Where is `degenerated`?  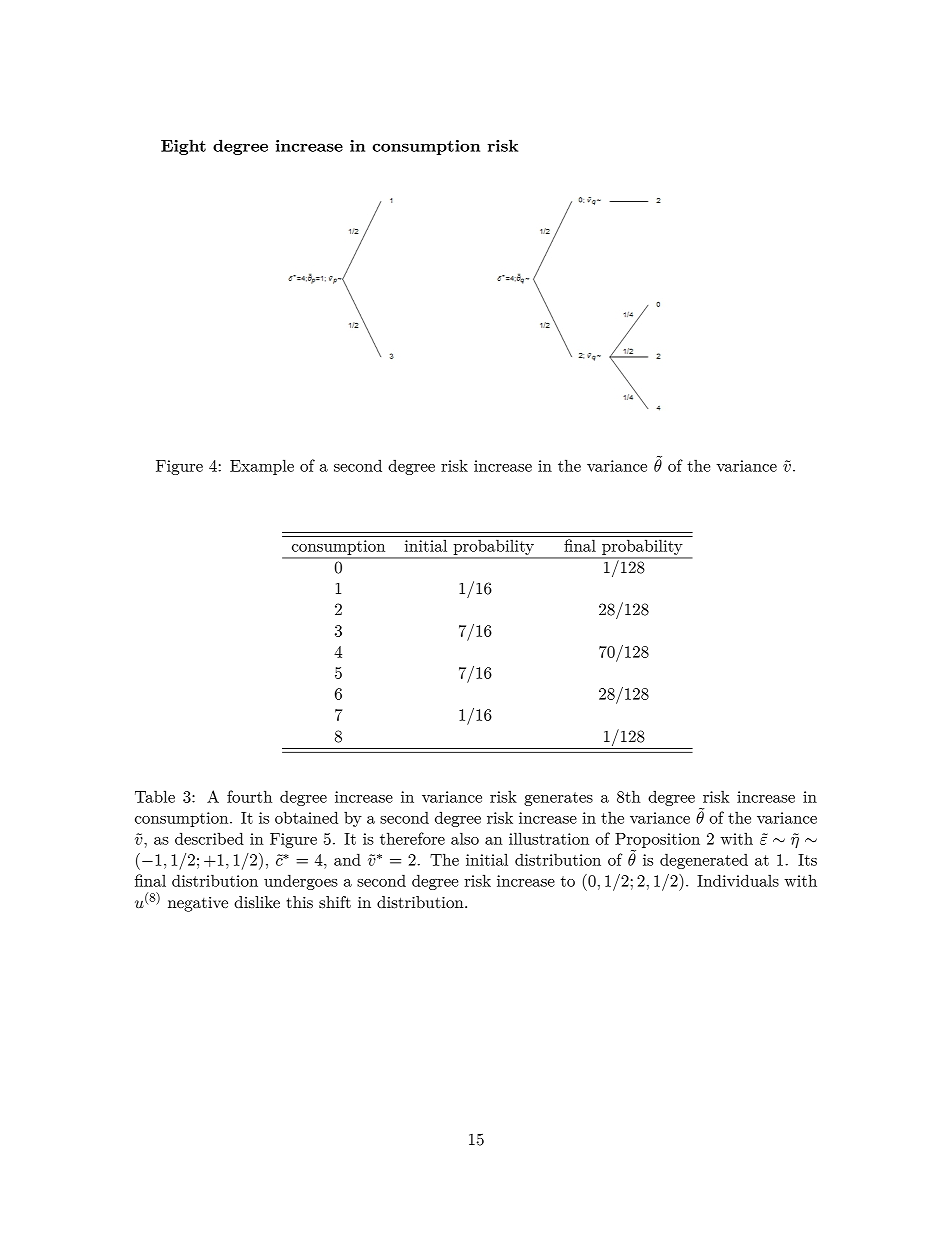 degenerated is located at coordinates (704, 861).
